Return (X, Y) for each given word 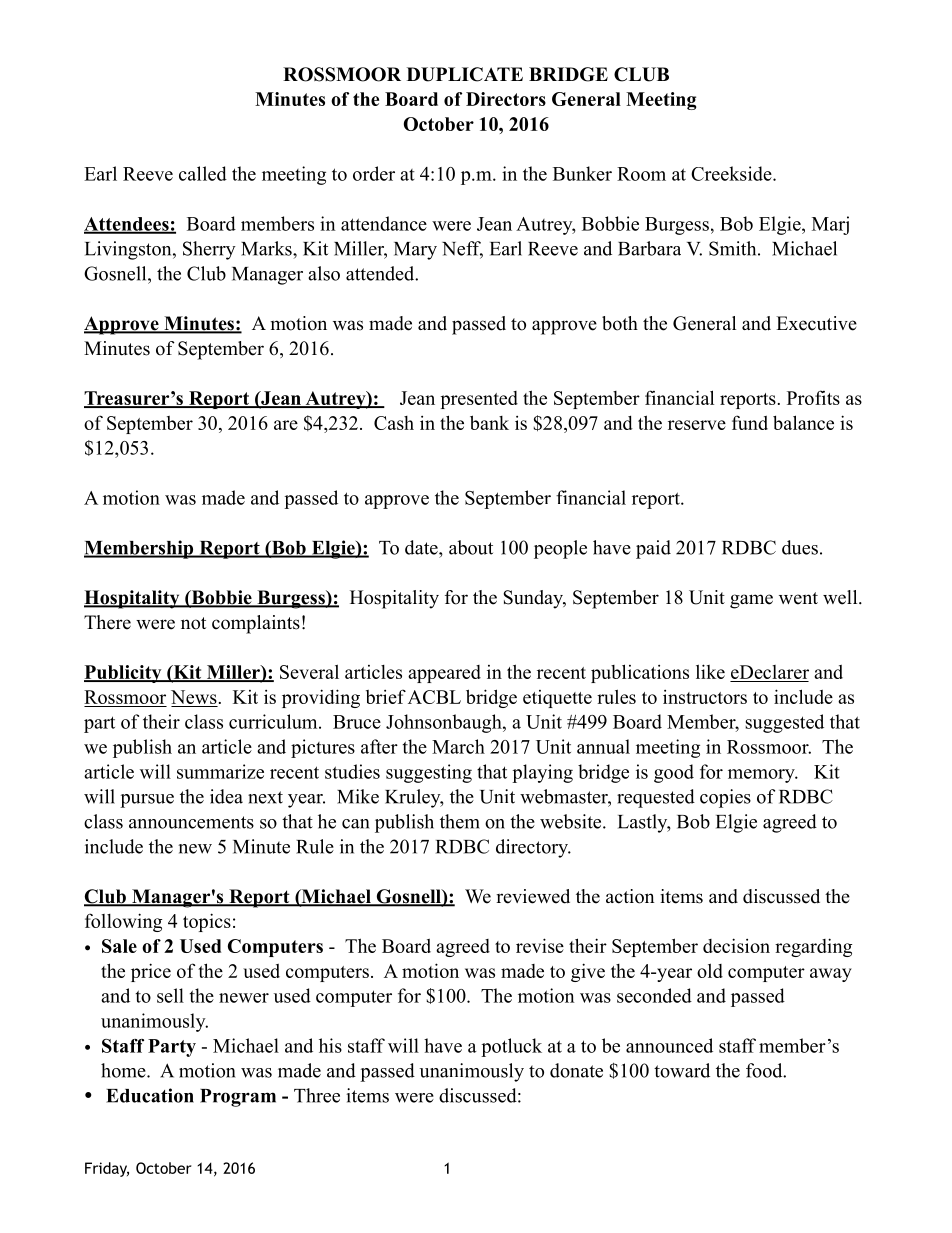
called (203, 173)
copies (725, 798)
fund (750, 422)
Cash (394, 423)
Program (238, 1098)
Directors (506, 99)
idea (226, 796)
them (460, 821)
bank (489, 422)
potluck (511, 1047)
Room (641, 174)
